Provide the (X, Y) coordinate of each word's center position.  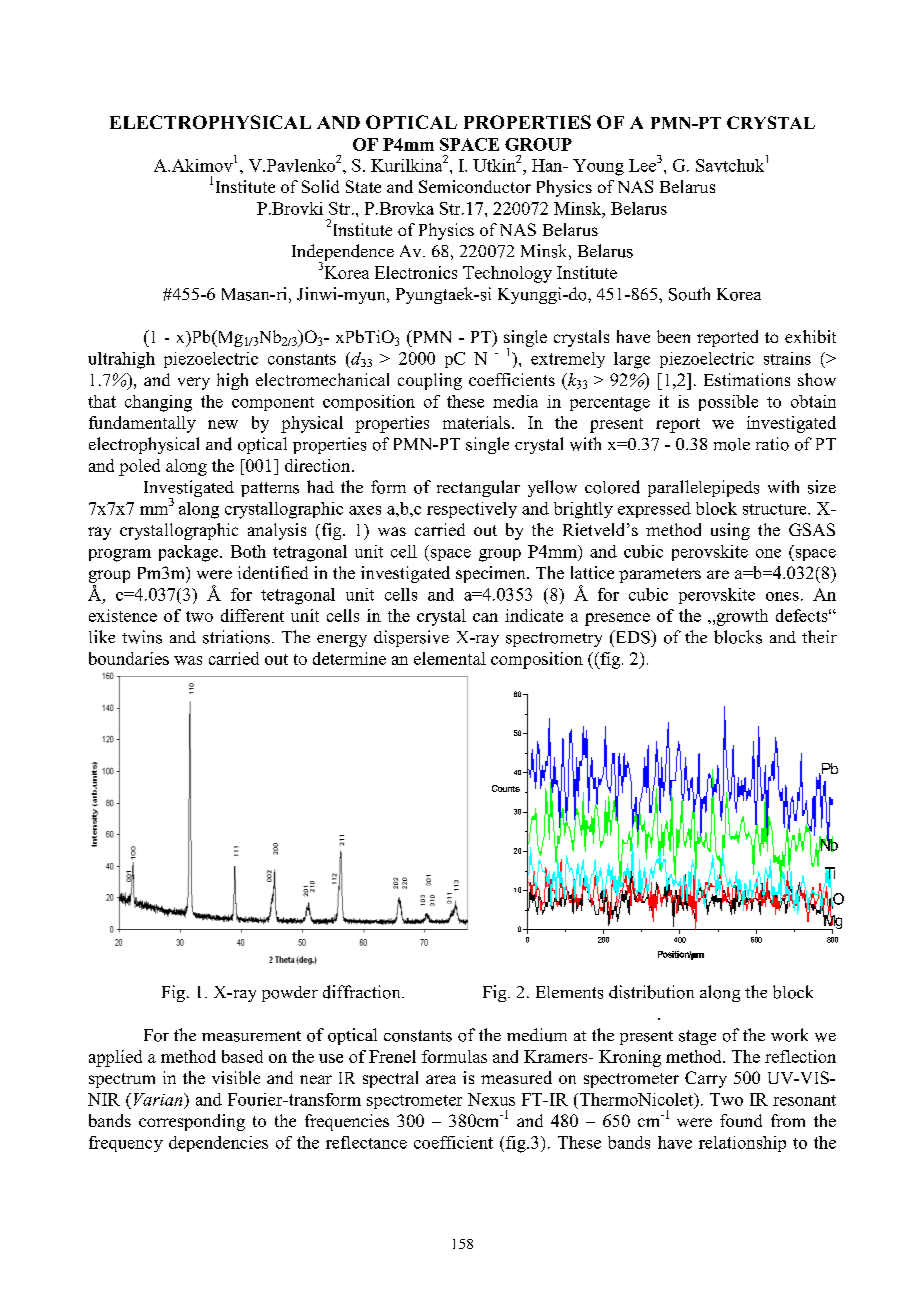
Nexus (491, 1099)
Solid (320, 186)
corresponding (192, 1122)
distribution (651, 992)
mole (732, 444)
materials (476, 422)
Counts (506, 788)
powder (290, 994)
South (689, 294)
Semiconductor (475, 186)
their (819, 636)
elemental (450, 658)
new (223, 424)
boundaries (129, 658)
